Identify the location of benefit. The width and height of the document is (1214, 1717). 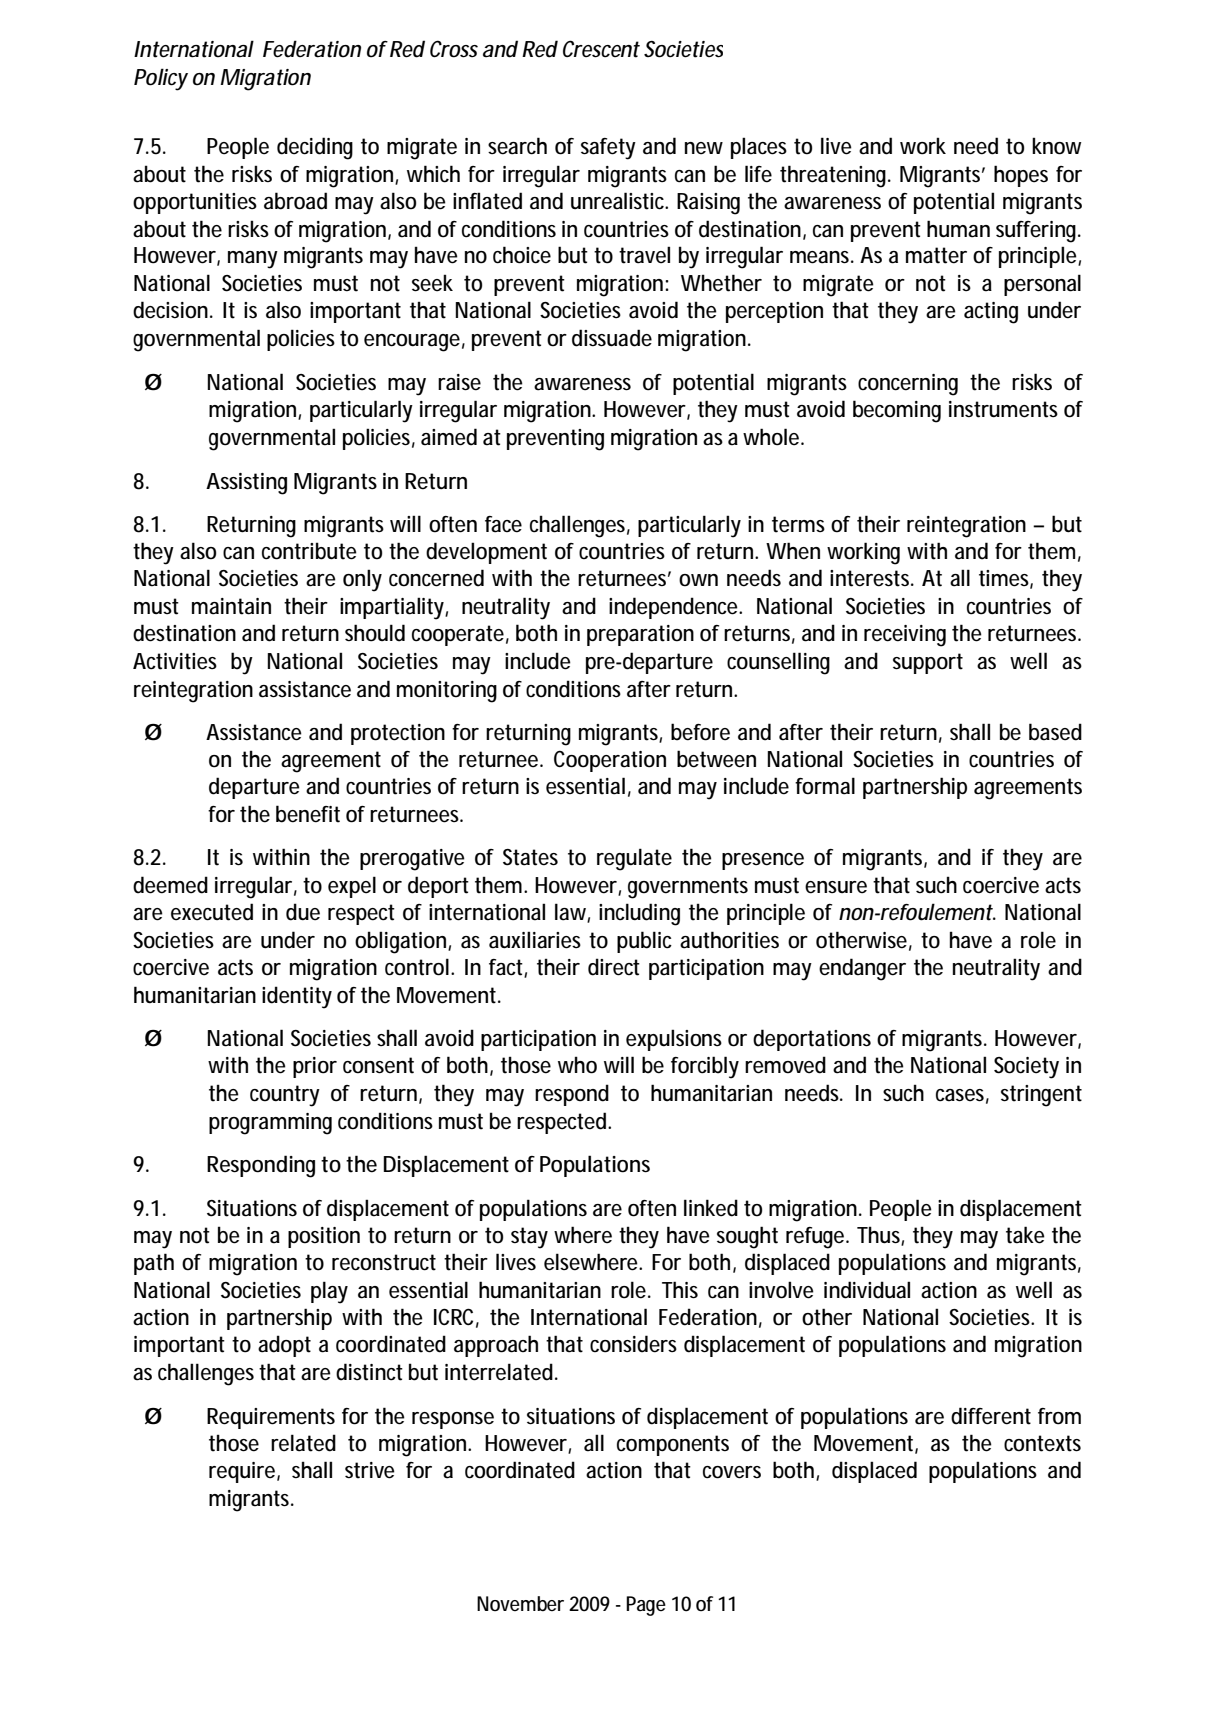
(308, 814).
